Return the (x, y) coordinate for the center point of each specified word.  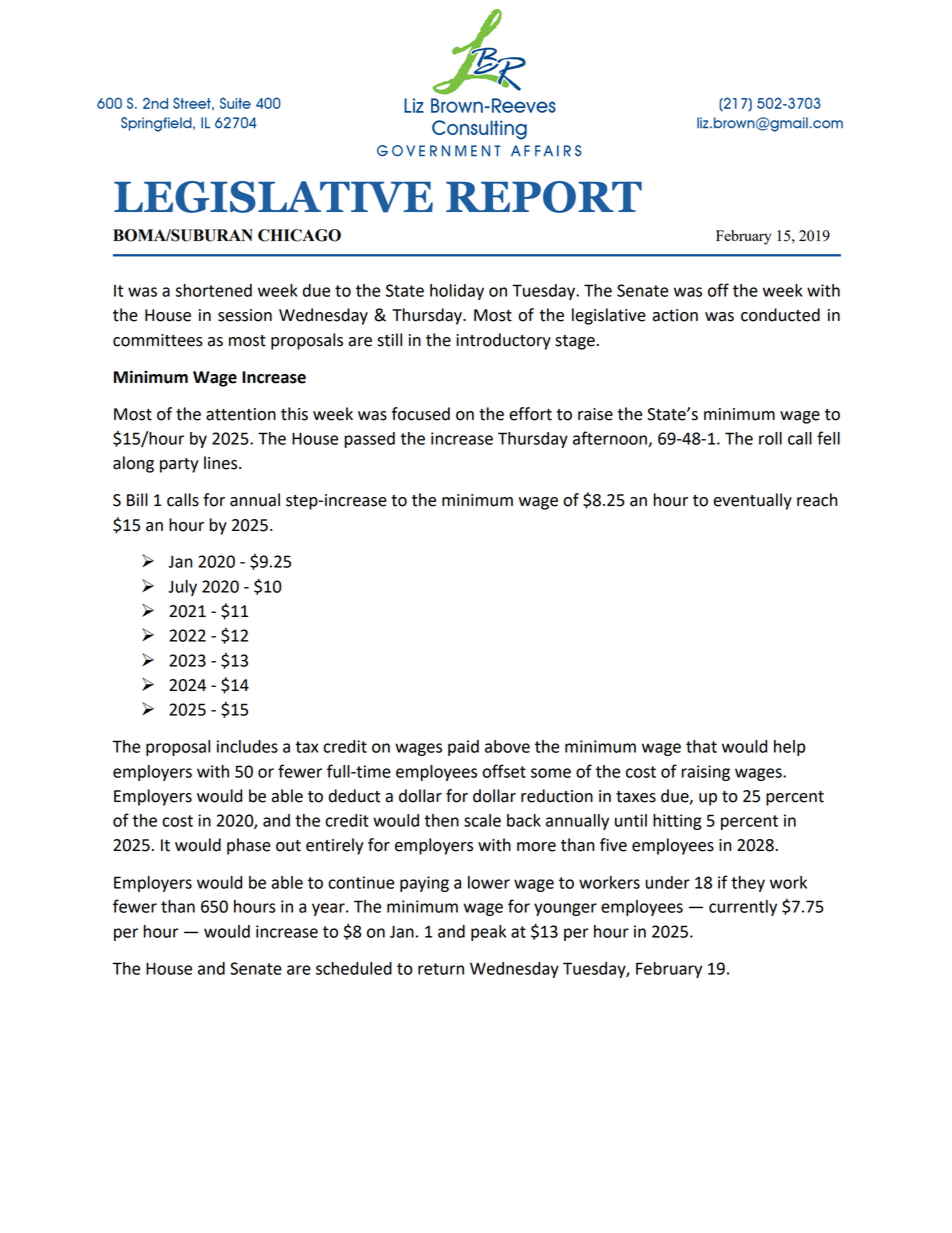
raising (706, 773)
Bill (137, 499)
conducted (780, 315)
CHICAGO (299, 235)
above (507, 746)
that (701, 746)
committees (158, 340)
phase (249, 846)
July (182, 588)
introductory (503, 341)
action (675, 315)
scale (482, 820)
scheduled (354, 968)
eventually (752, 501)
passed (370, 440)
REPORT (544, 197)
